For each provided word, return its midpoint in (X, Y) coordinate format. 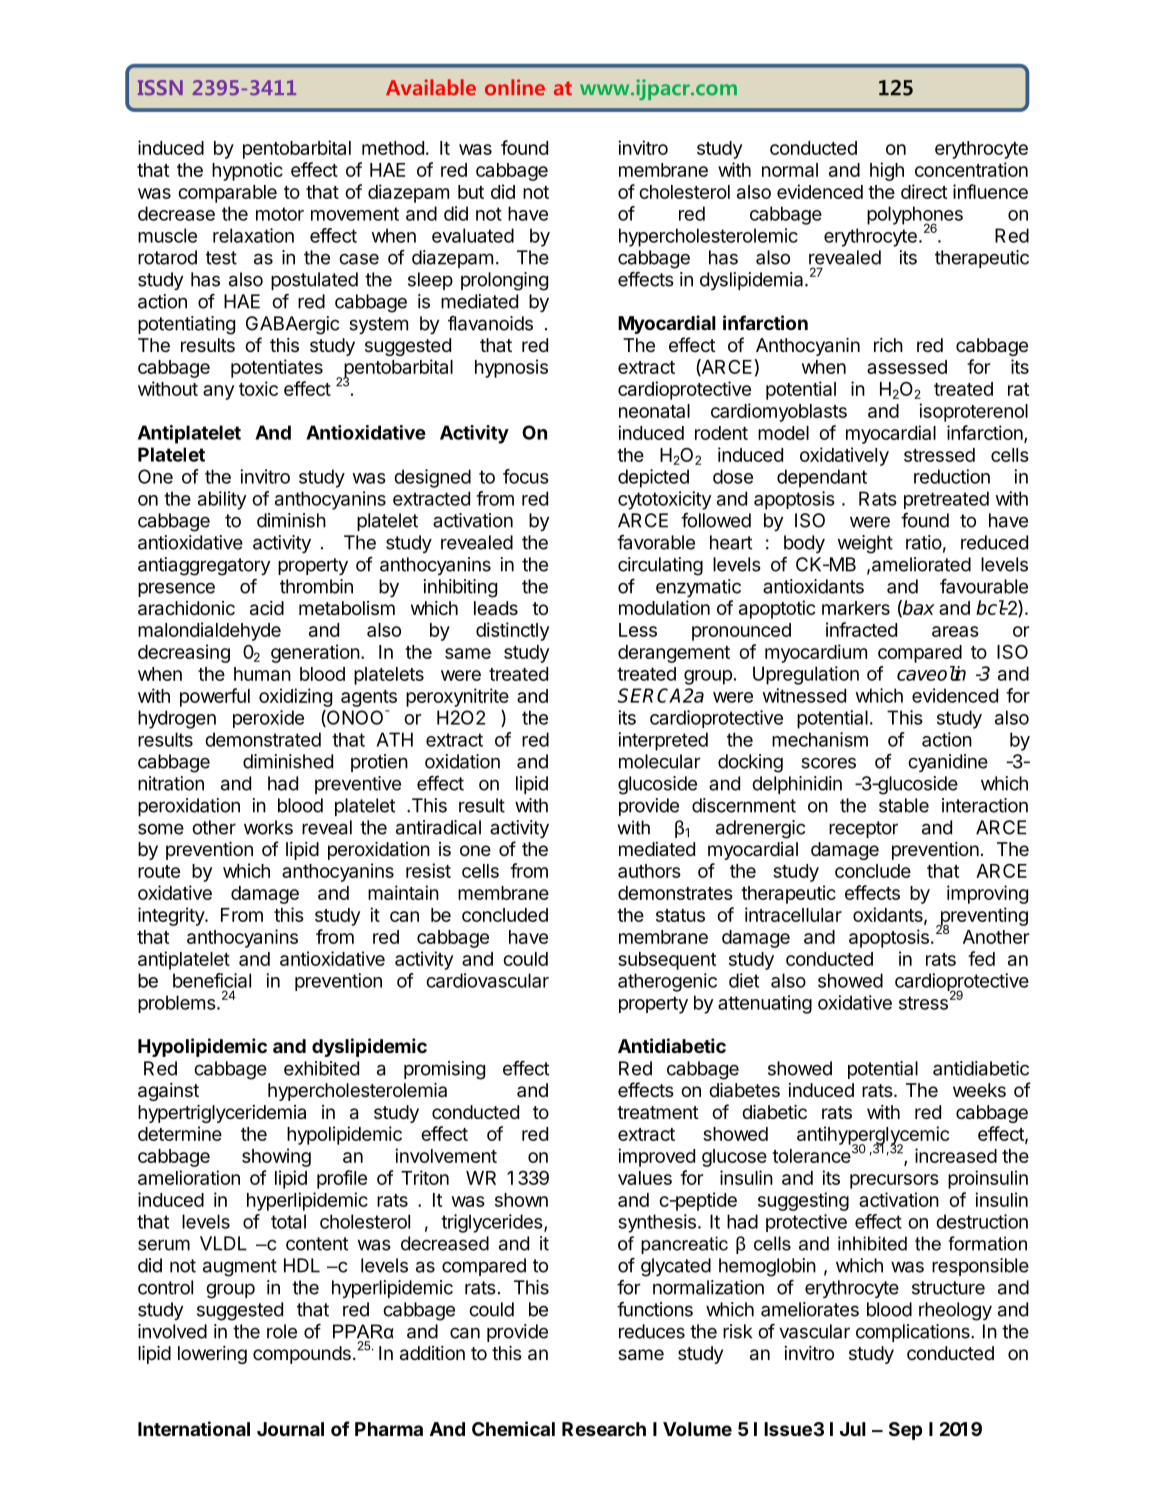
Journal (290, 1429)
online (515, 87)
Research (604, 1429)
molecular (660, 761)
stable (904, 805)
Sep (905, 1431)
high (887, 171)
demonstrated (263, 739)
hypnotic (247, 171)
